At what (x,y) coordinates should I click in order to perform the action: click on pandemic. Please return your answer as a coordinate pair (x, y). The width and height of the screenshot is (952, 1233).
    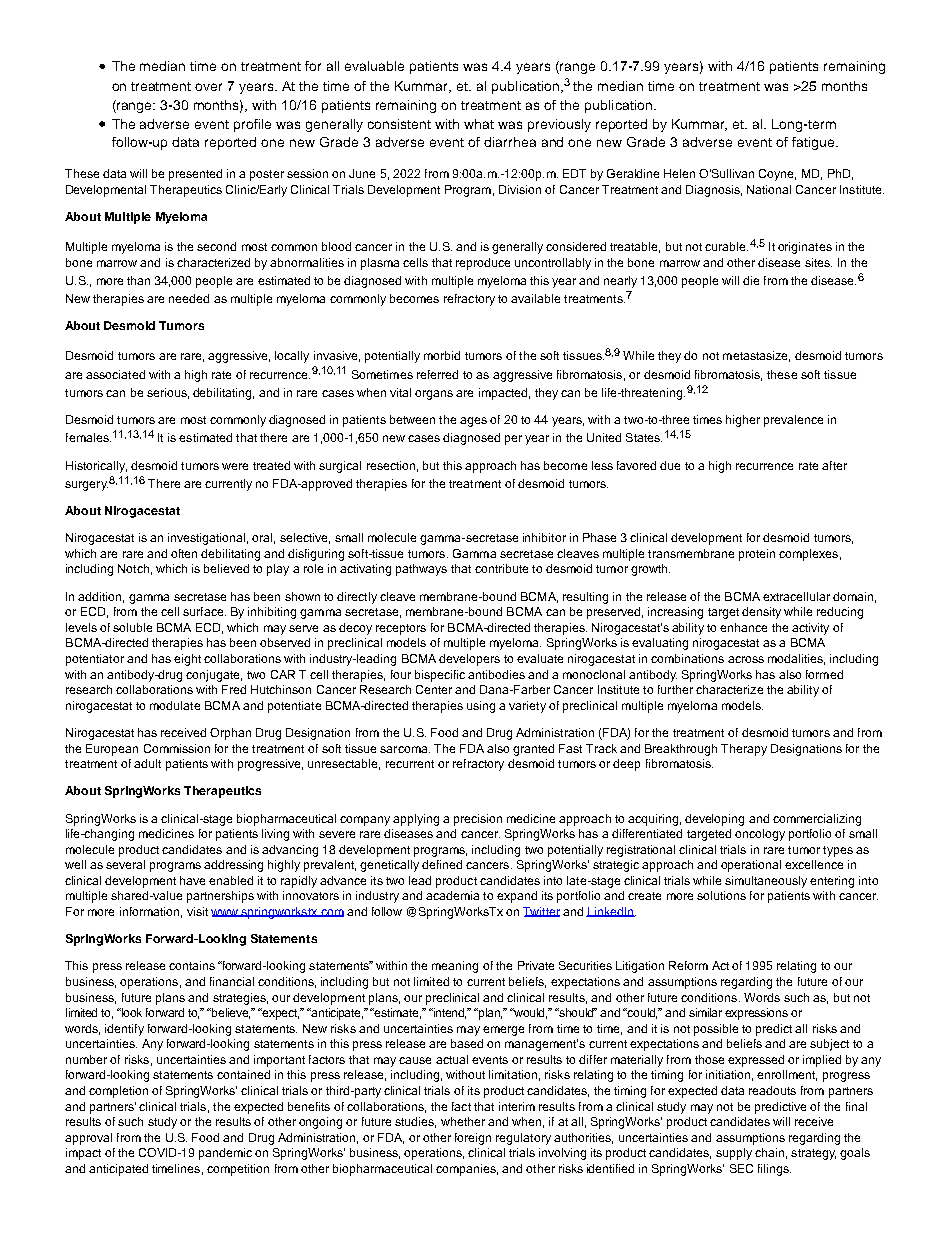
    Looking at the image, I should click on (225, 1154).
